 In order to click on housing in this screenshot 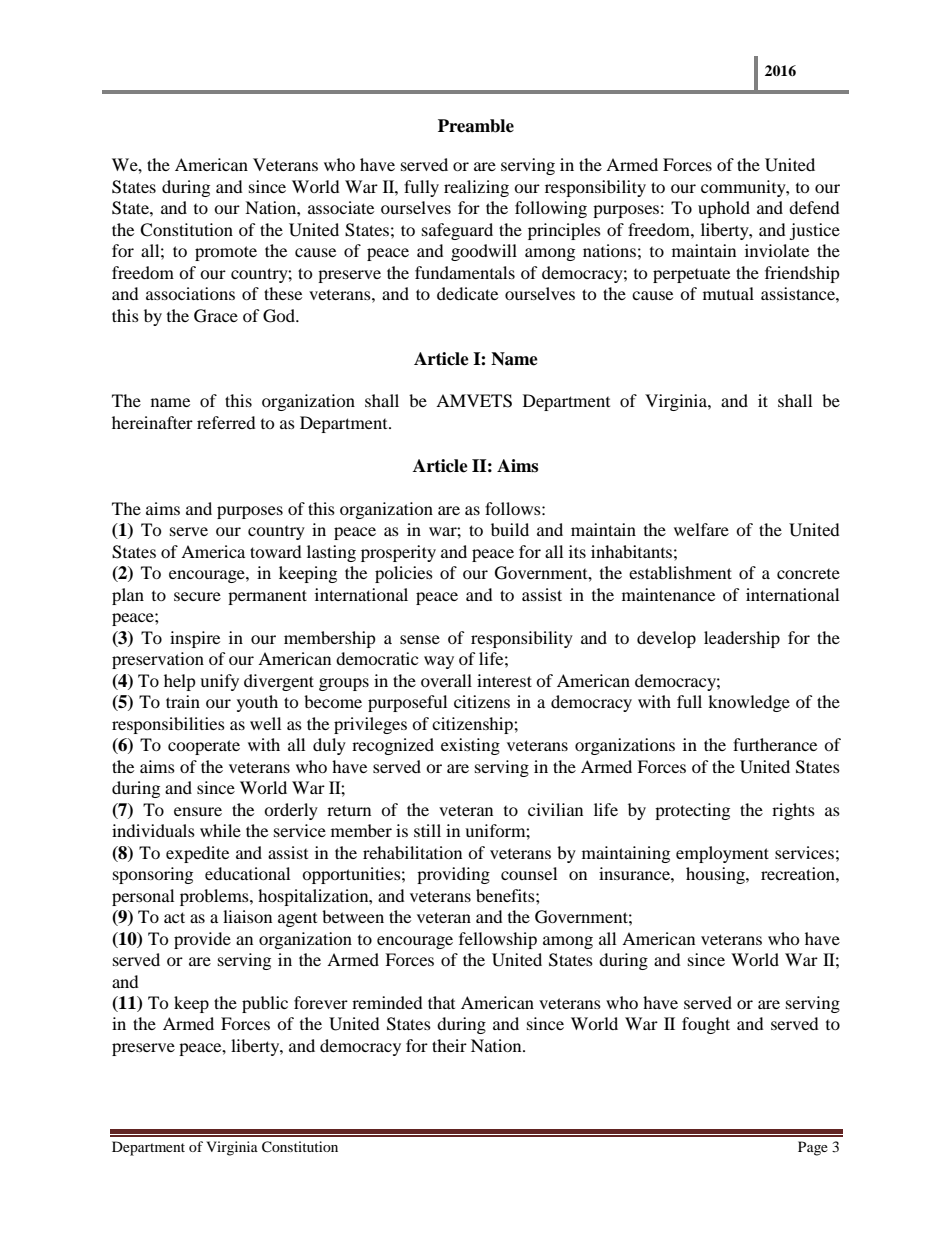, I will do `click(716, 875)`.
